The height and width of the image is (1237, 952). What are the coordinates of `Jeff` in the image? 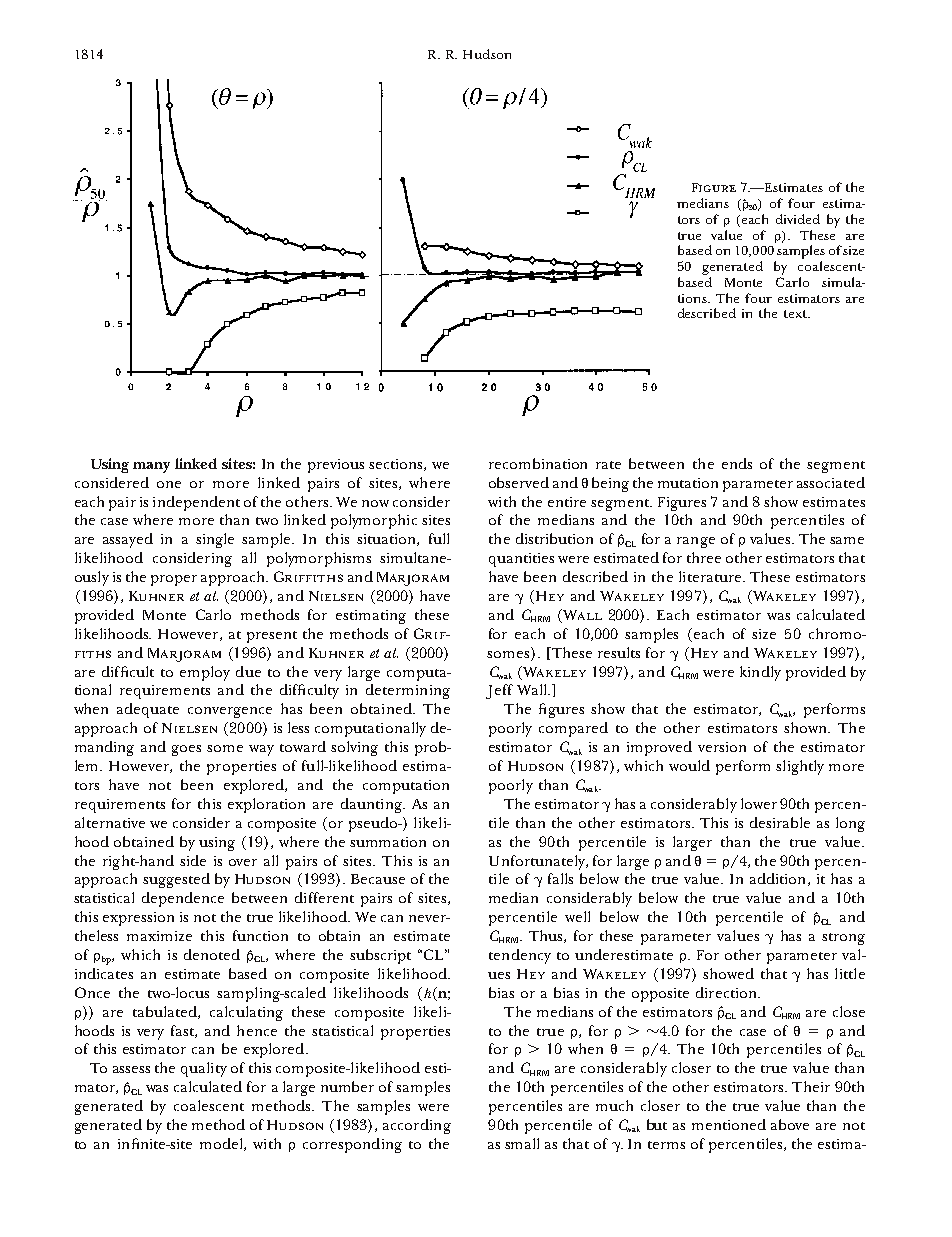 It's located at (499, 691).
